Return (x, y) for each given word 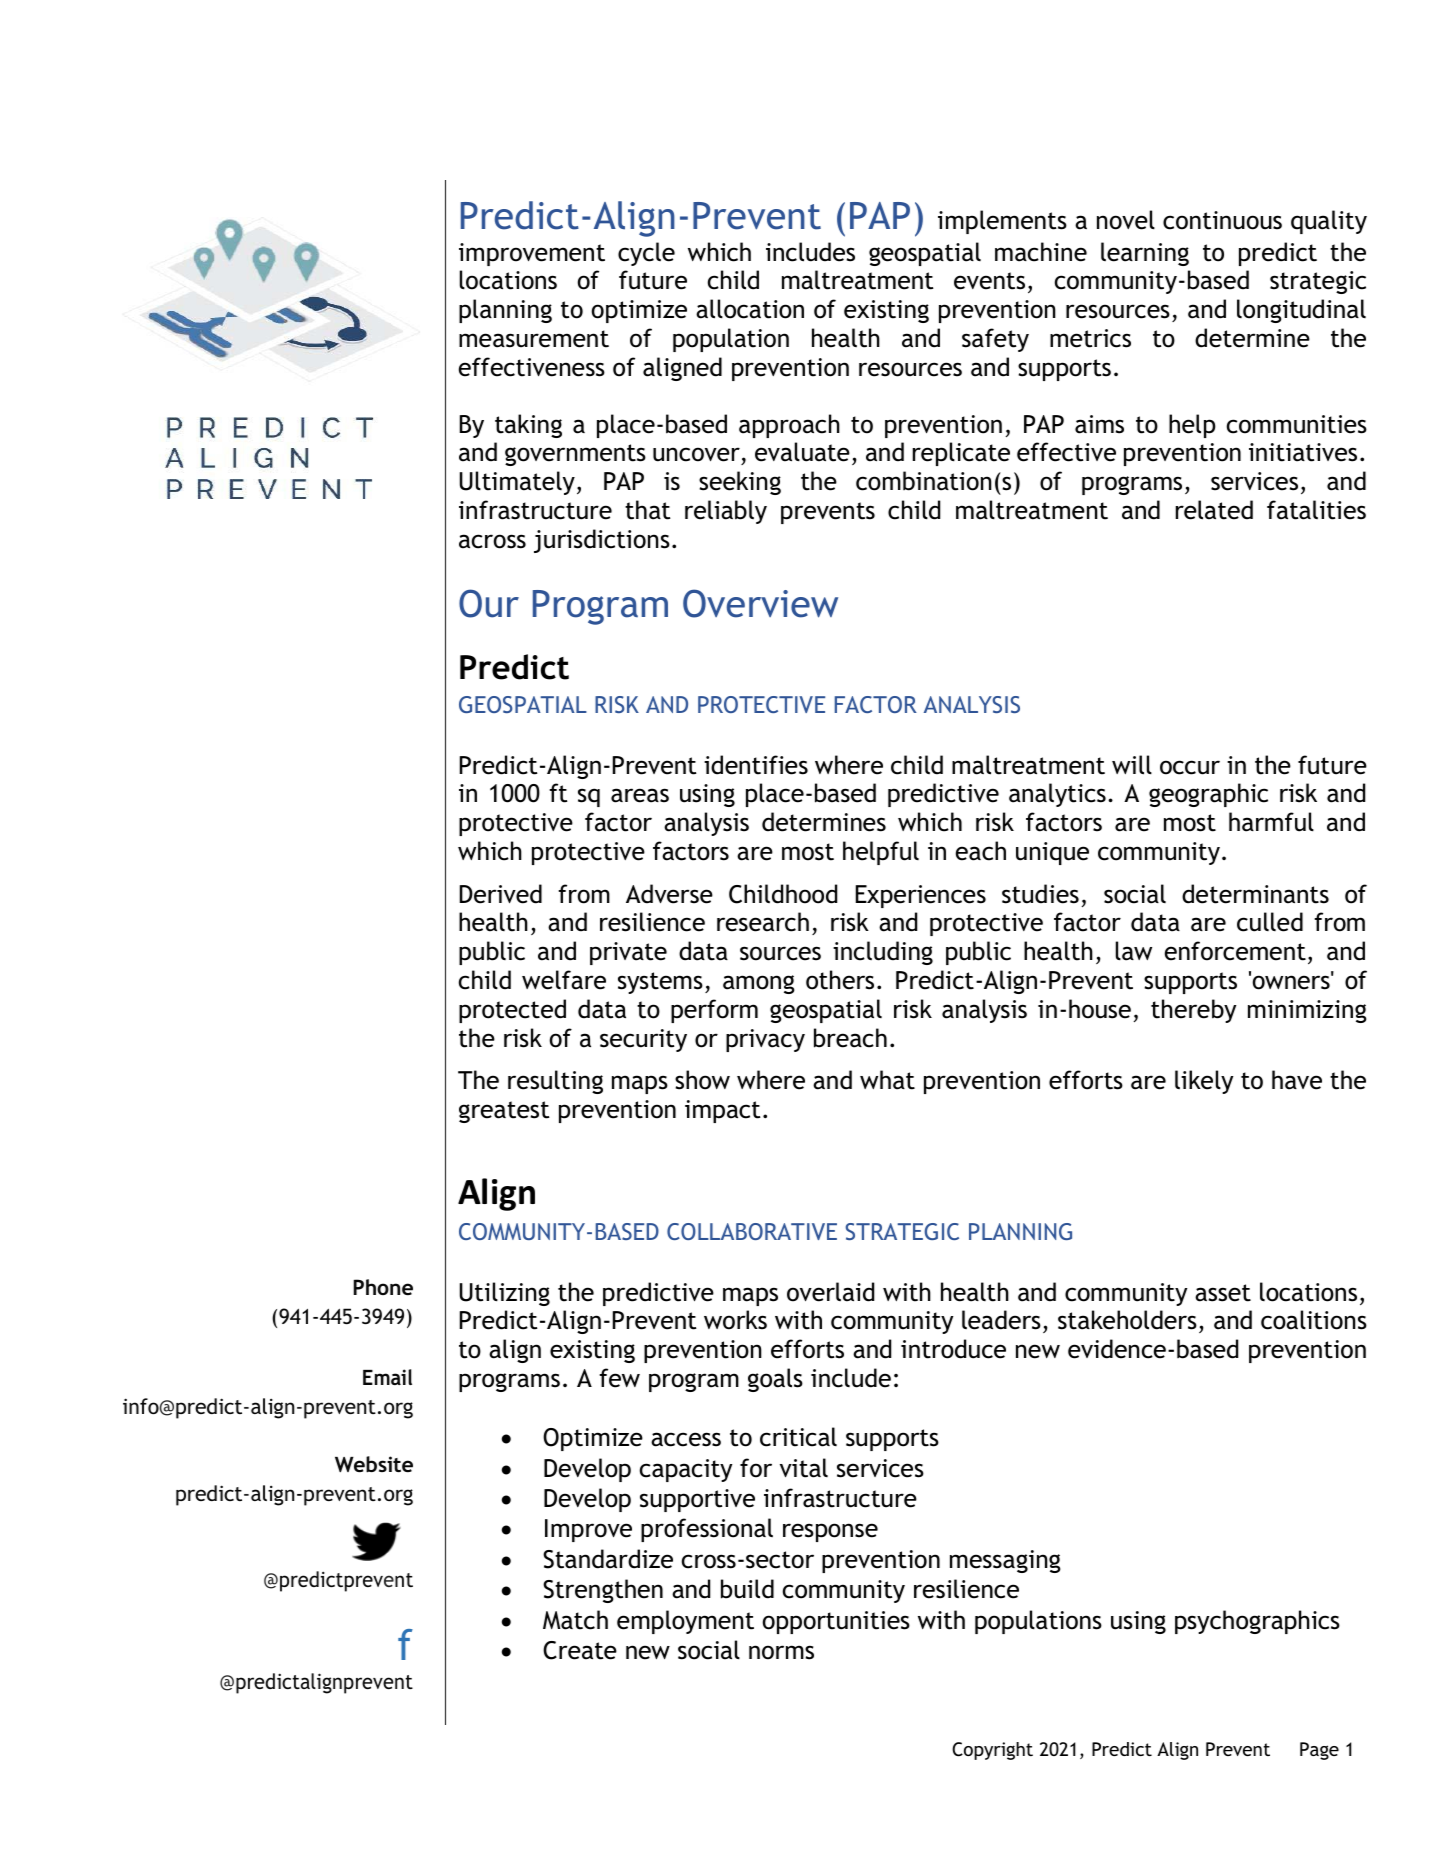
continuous (1222, 220)
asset (1223, 1293)
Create (580, 1650)
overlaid (830, 1292)
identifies (756, 765)
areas (640, 795)
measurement (534, 339)
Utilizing (505, 1294)
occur (1190, 767)
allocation (750, 309)
